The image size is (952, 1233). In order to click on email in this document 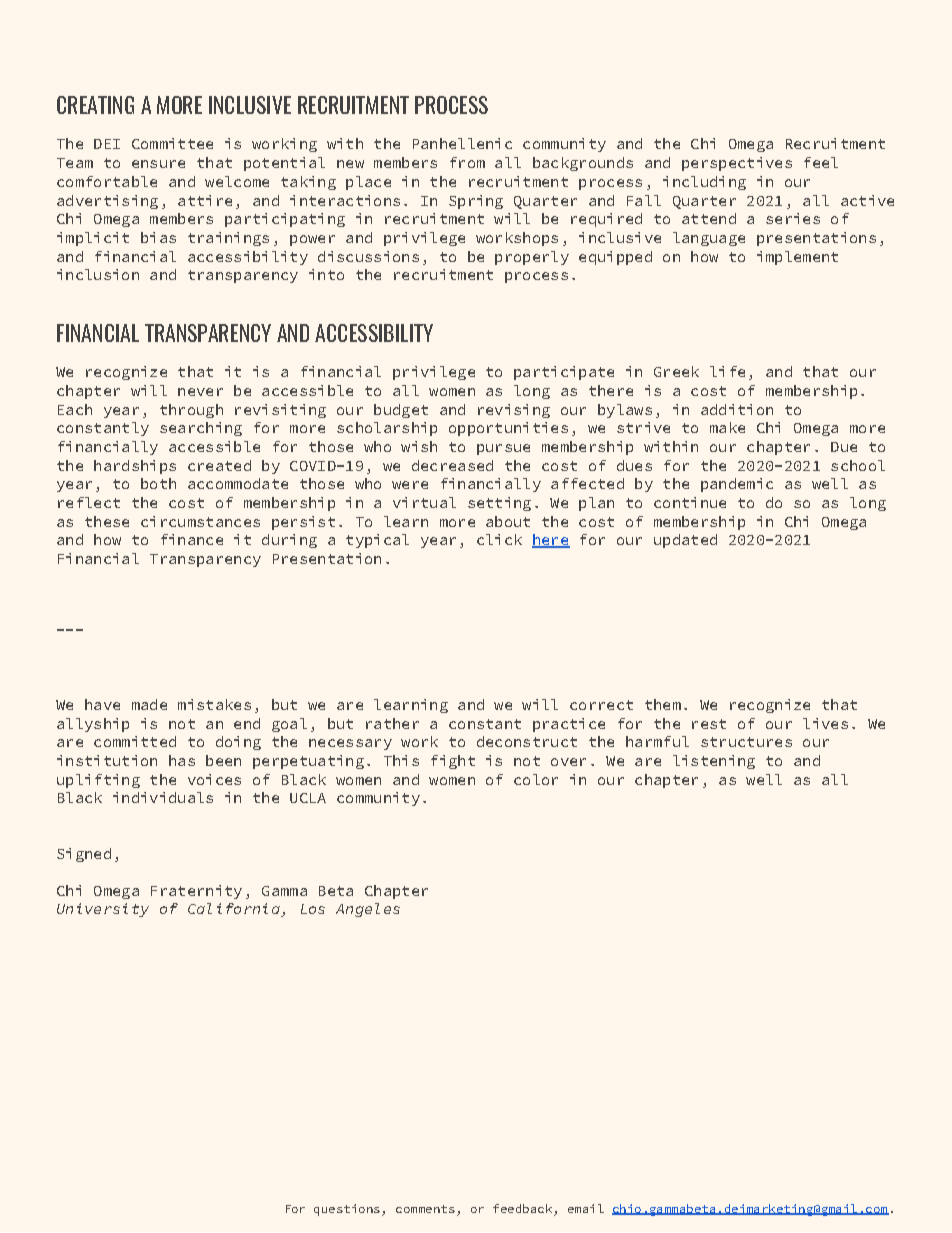, I will do `click(586, 1208)`.
